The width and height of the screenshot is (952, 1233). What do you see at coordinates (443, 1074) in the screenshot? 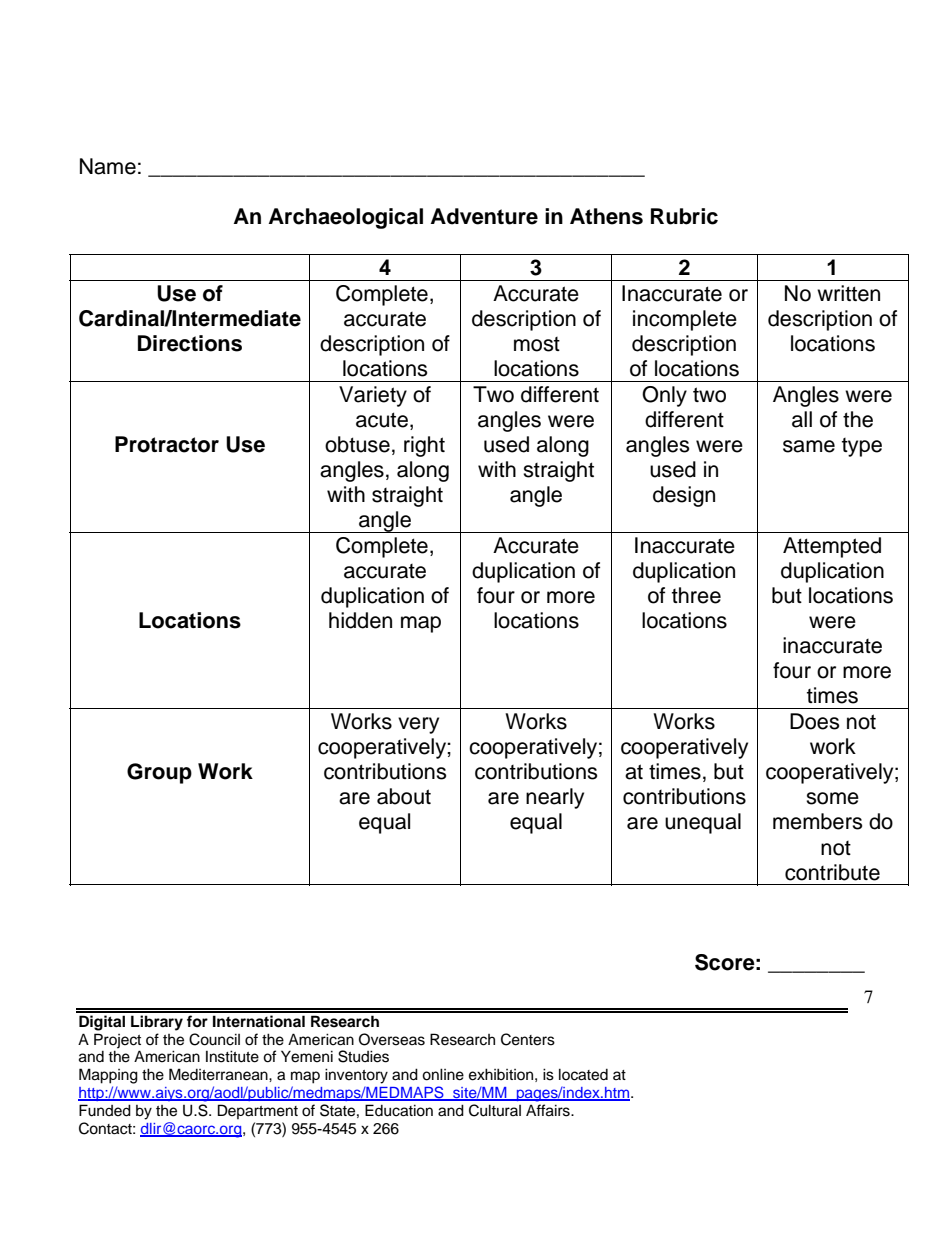
I see `online` at bounding box center [443, 1074].
